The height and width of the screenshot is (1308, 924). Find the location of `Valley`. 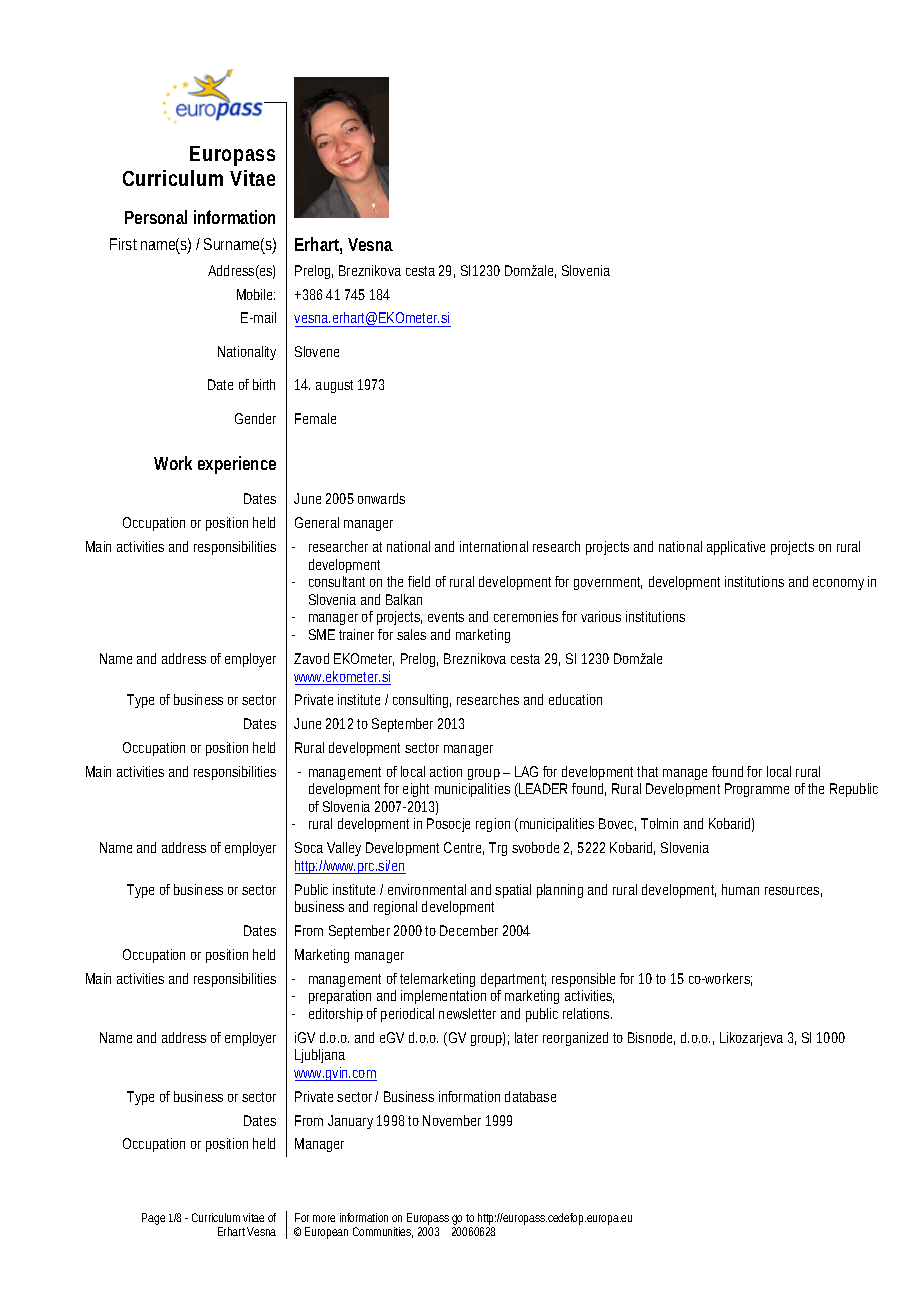

Valley is located at coordinates (344, 849).
